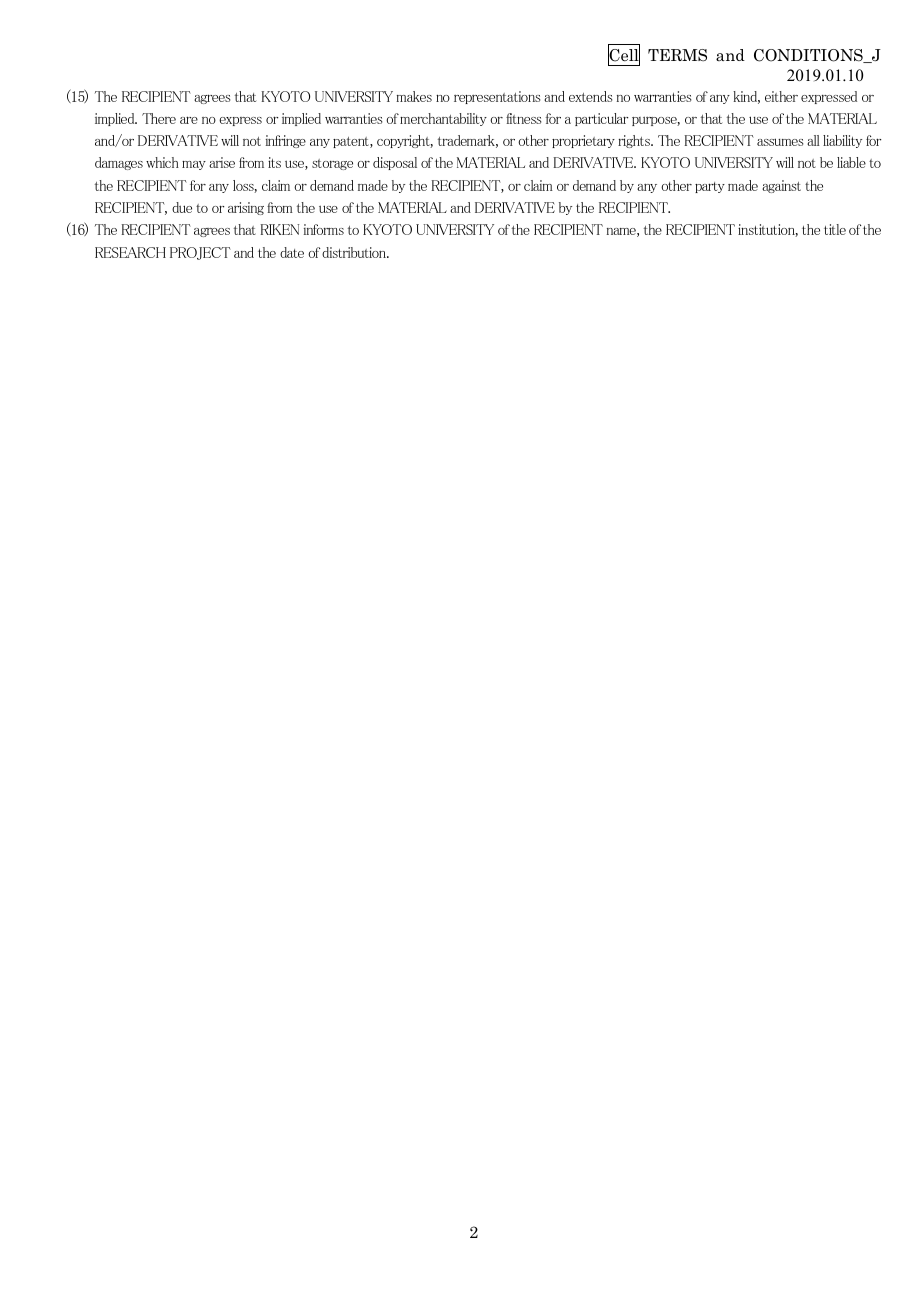 The height and width of the image is (1308, 924). What do you see at coordinates (497, 97) in the image?
I see `representations` at bounding box center [497, 97].
